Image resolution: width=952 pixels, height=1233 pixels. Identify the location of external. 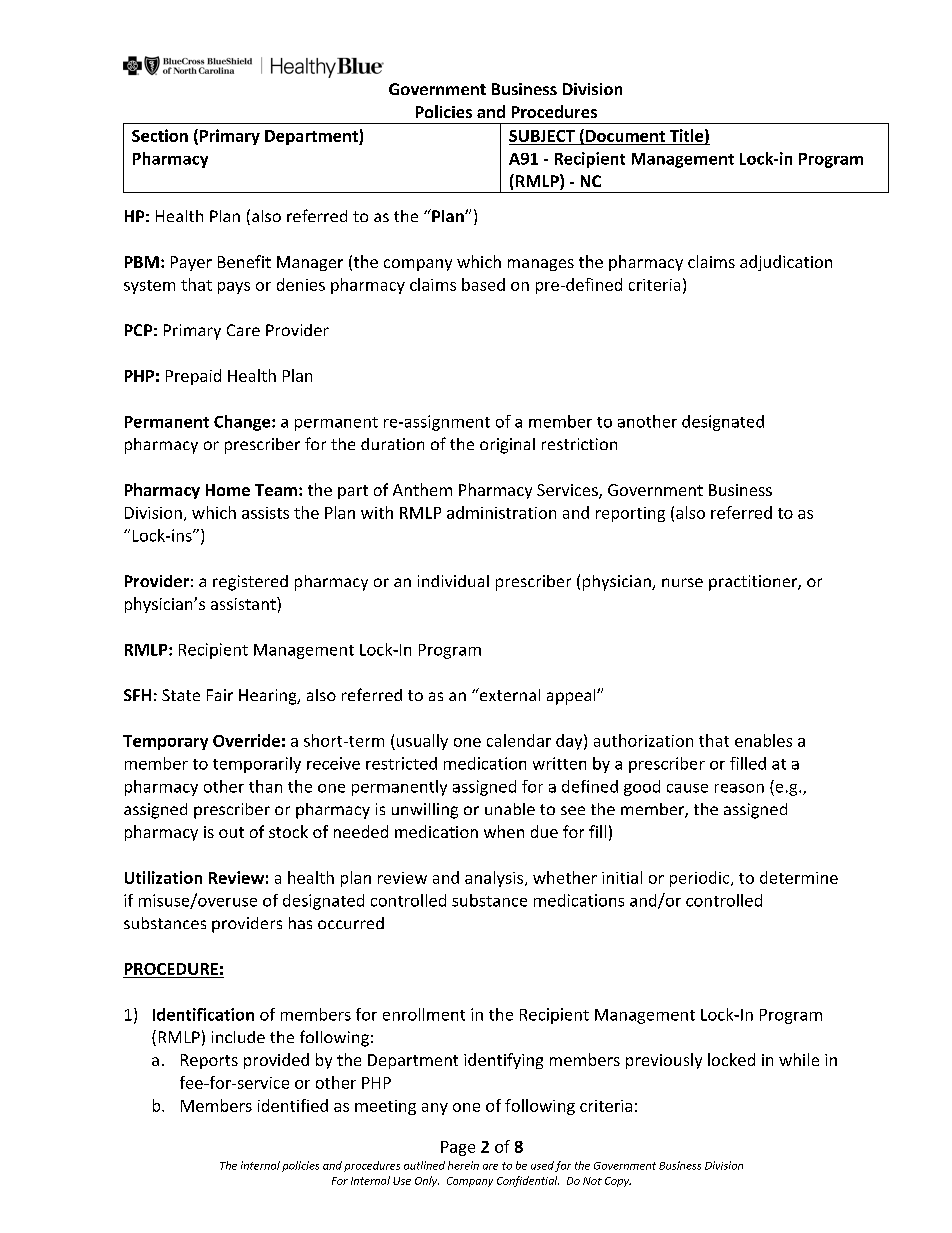
(508, 694).
